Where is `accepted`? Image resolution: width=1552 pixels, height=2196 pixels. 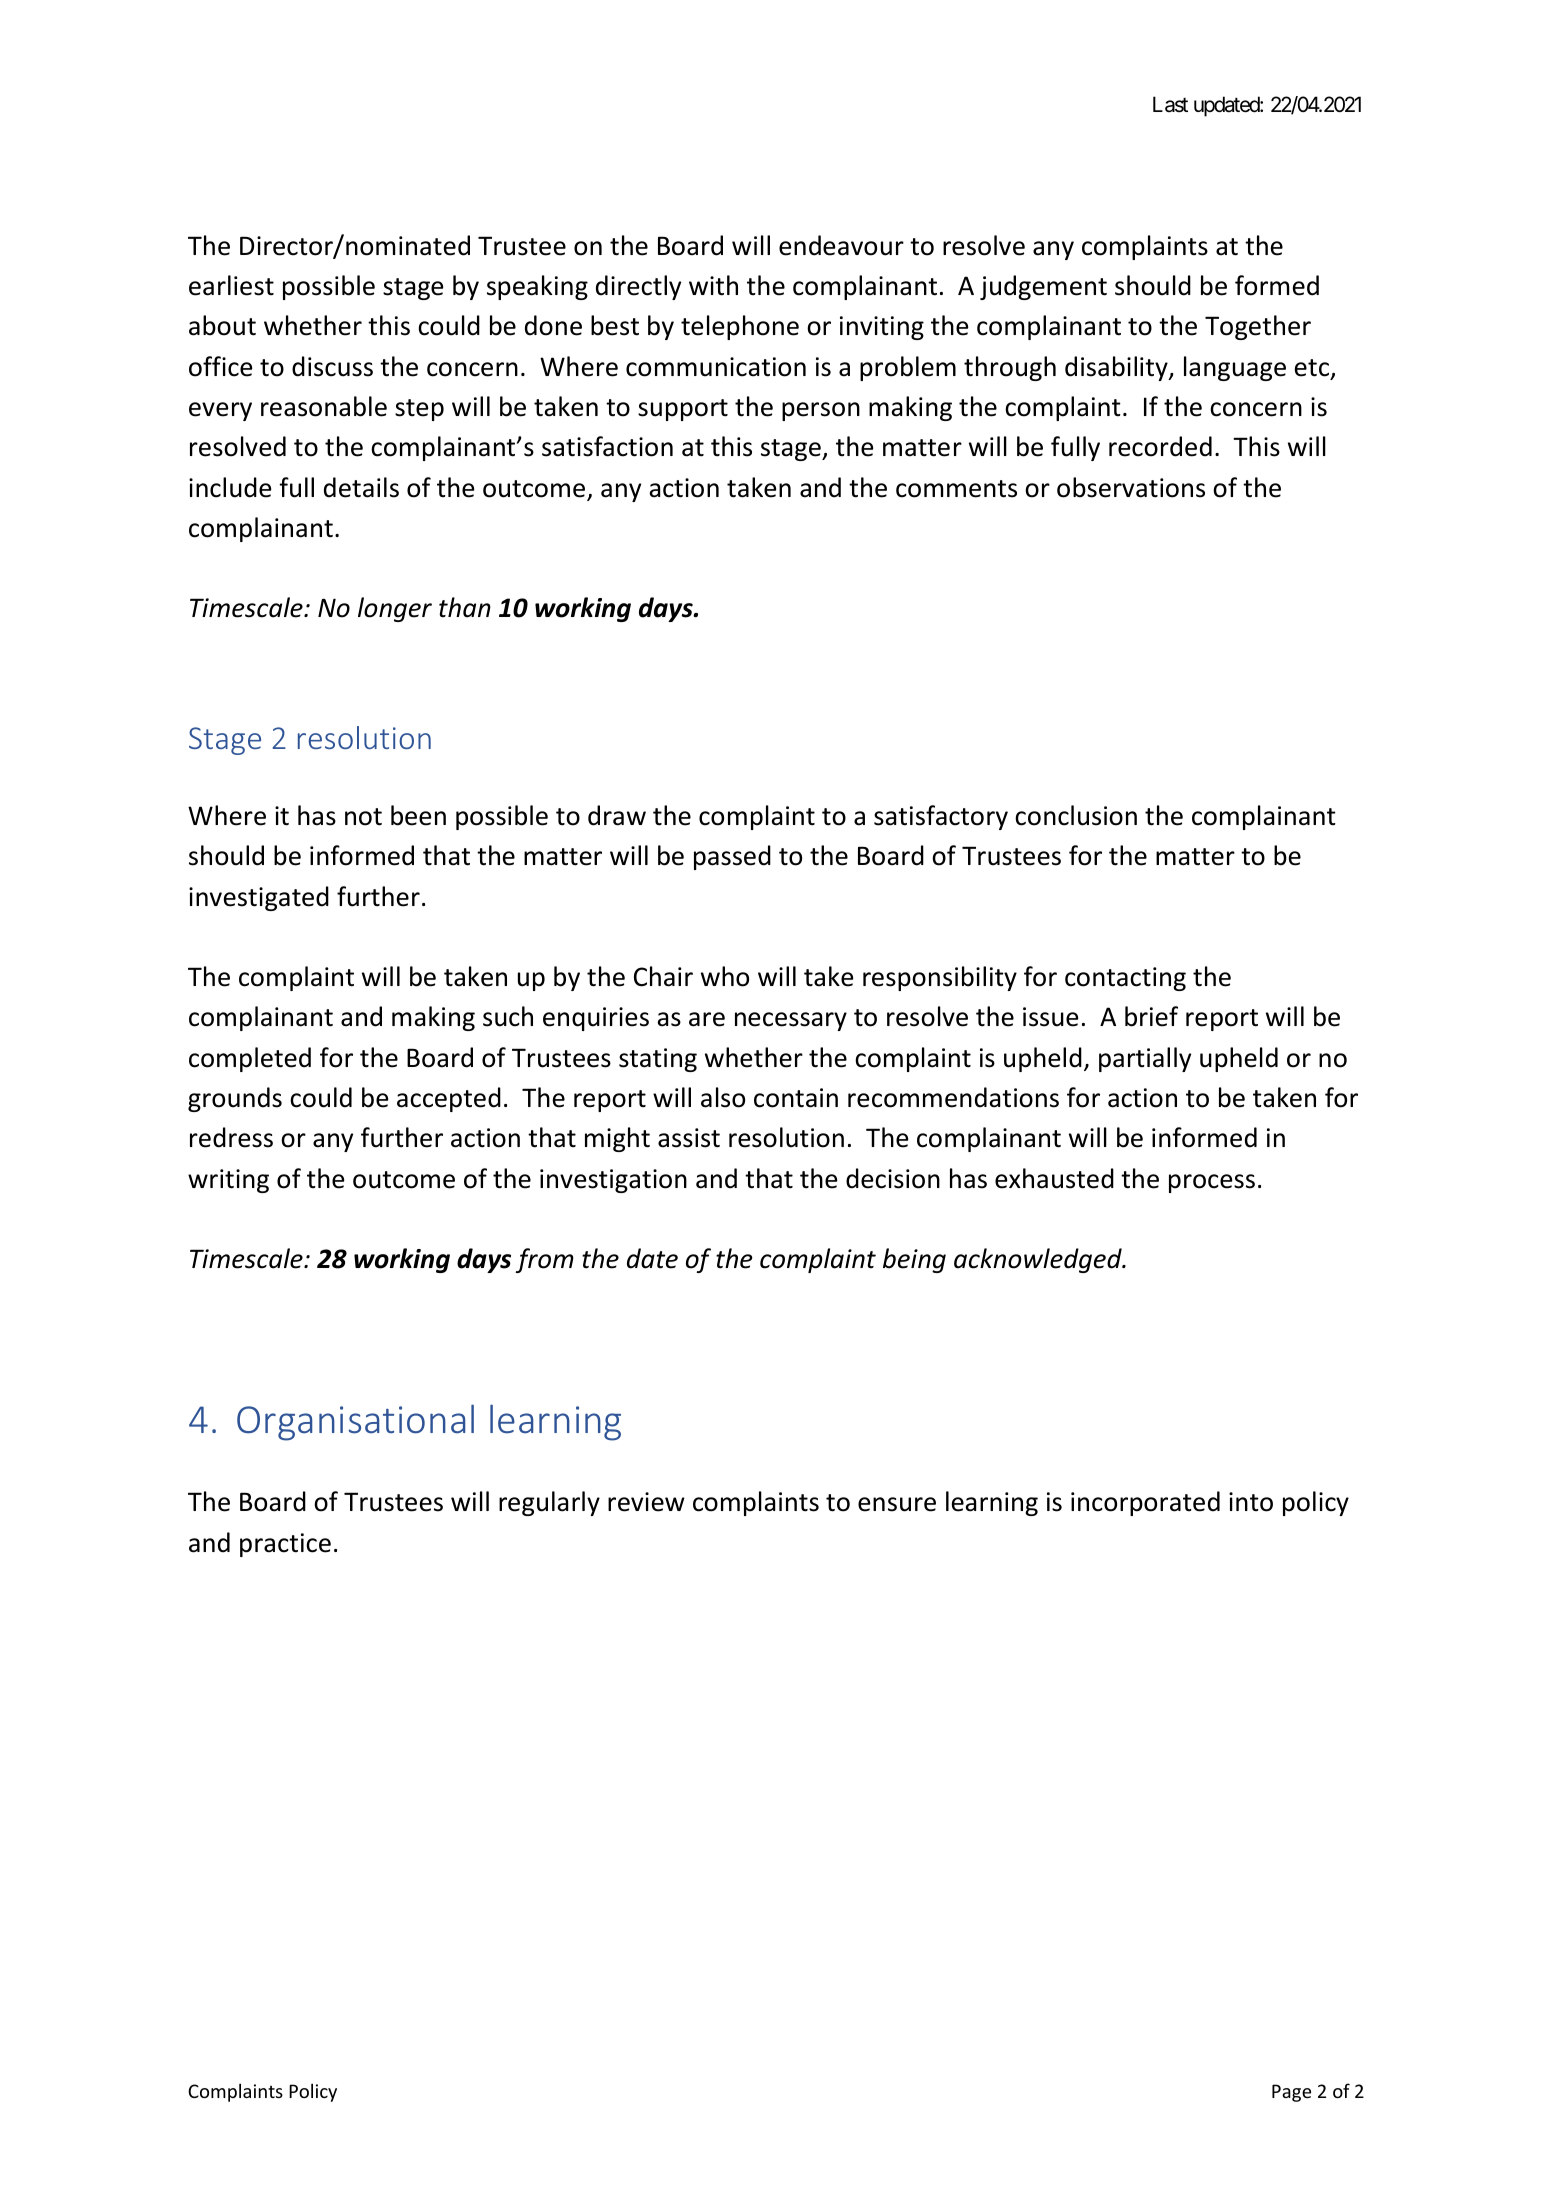 accepted is located at coordinates (449, 1099).
